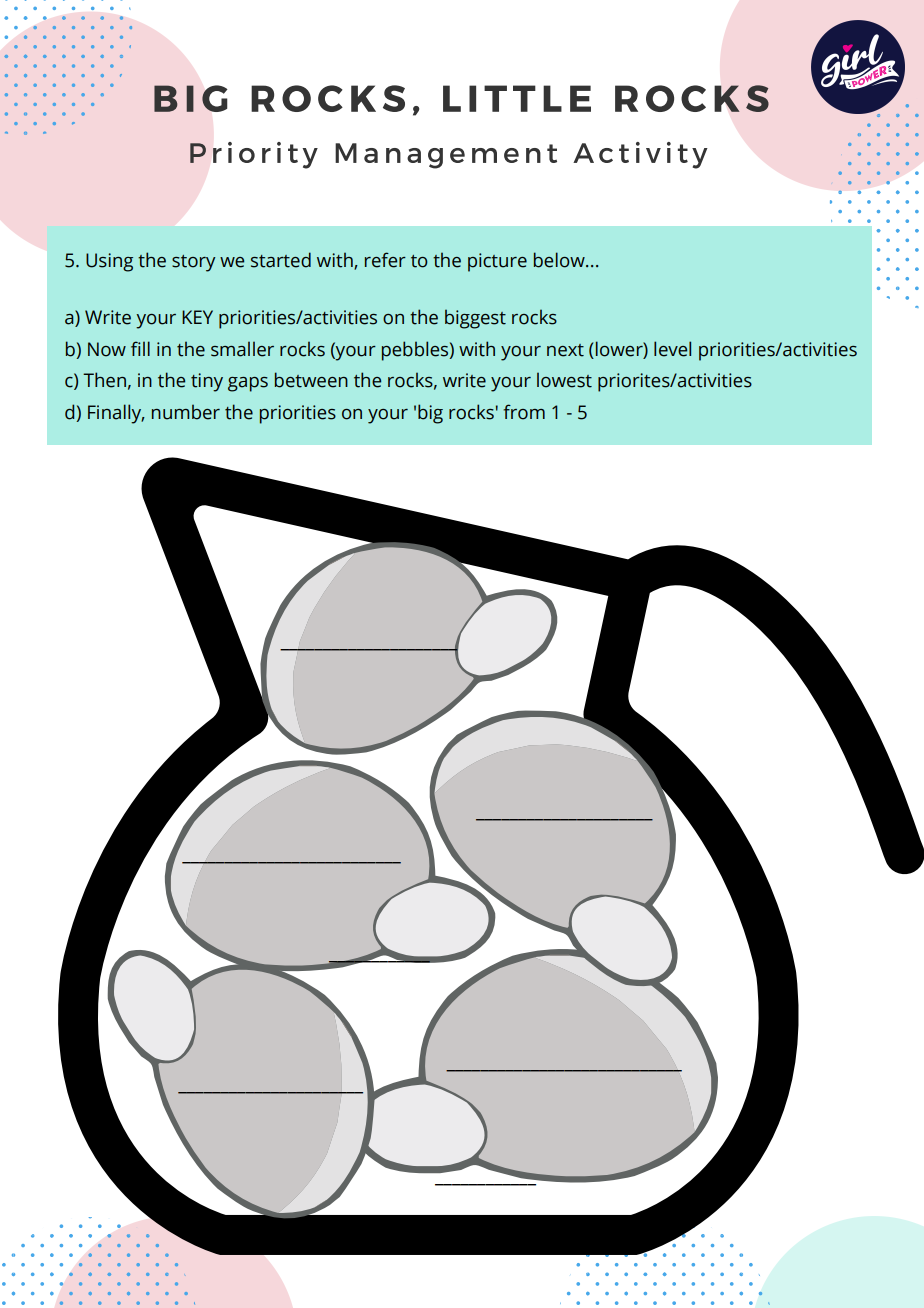 This page has height=1308, width=924. What do you see at coordinates (560, 260) in the page?
I see `below` at bounding box center [560, 260].
